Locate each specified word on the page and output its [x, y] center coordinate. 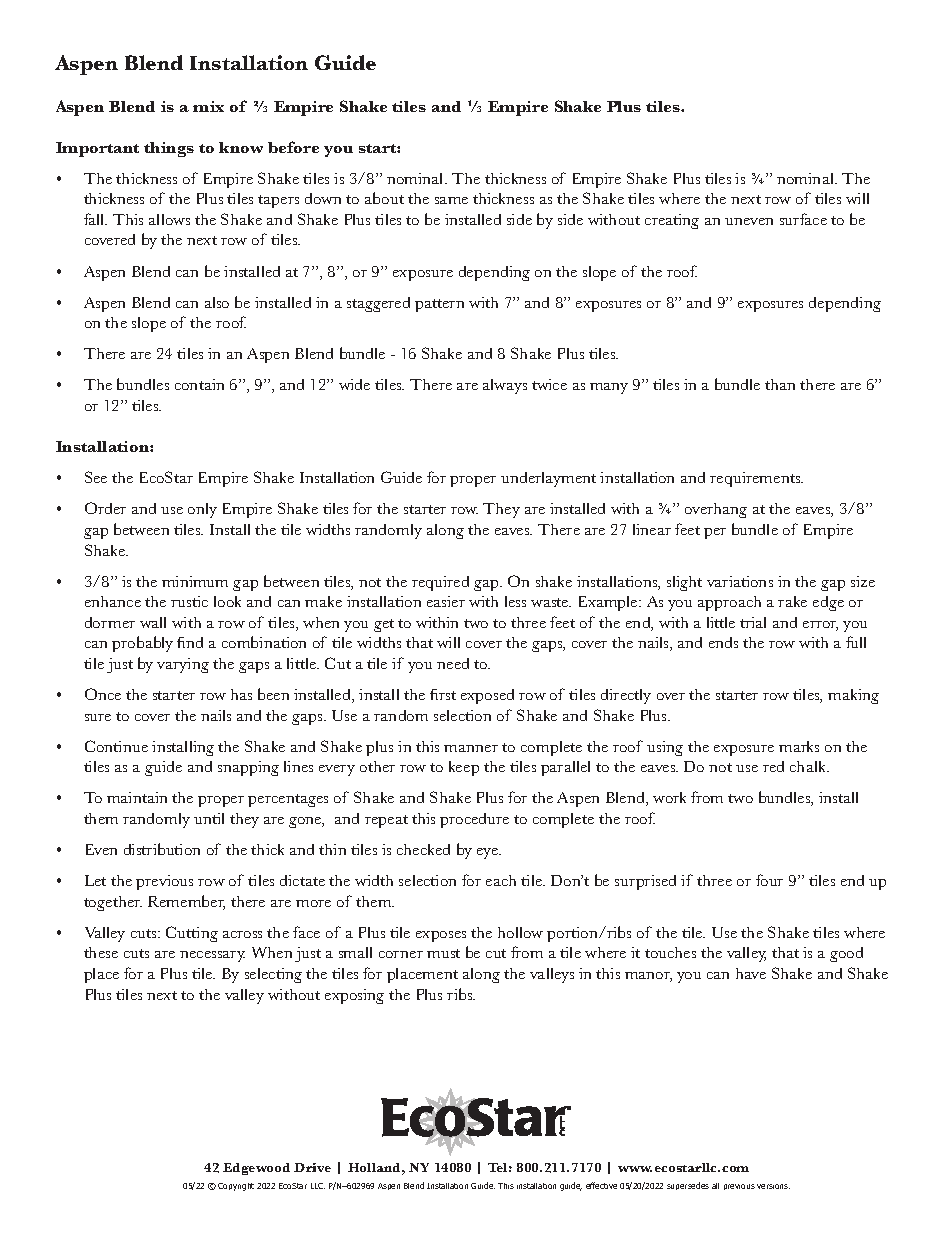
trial [753, 622]
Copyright [236, 1187]
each [501, 880]
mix [208, 106]
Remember [186, 902]
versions [773, 1186]
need [453, 663]
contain [199, 384]
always [505, 386]
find [190, 642]
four [769, 880]
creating [672, 221]
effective [601, 1185]
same [451, 200]
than [780, 384]
